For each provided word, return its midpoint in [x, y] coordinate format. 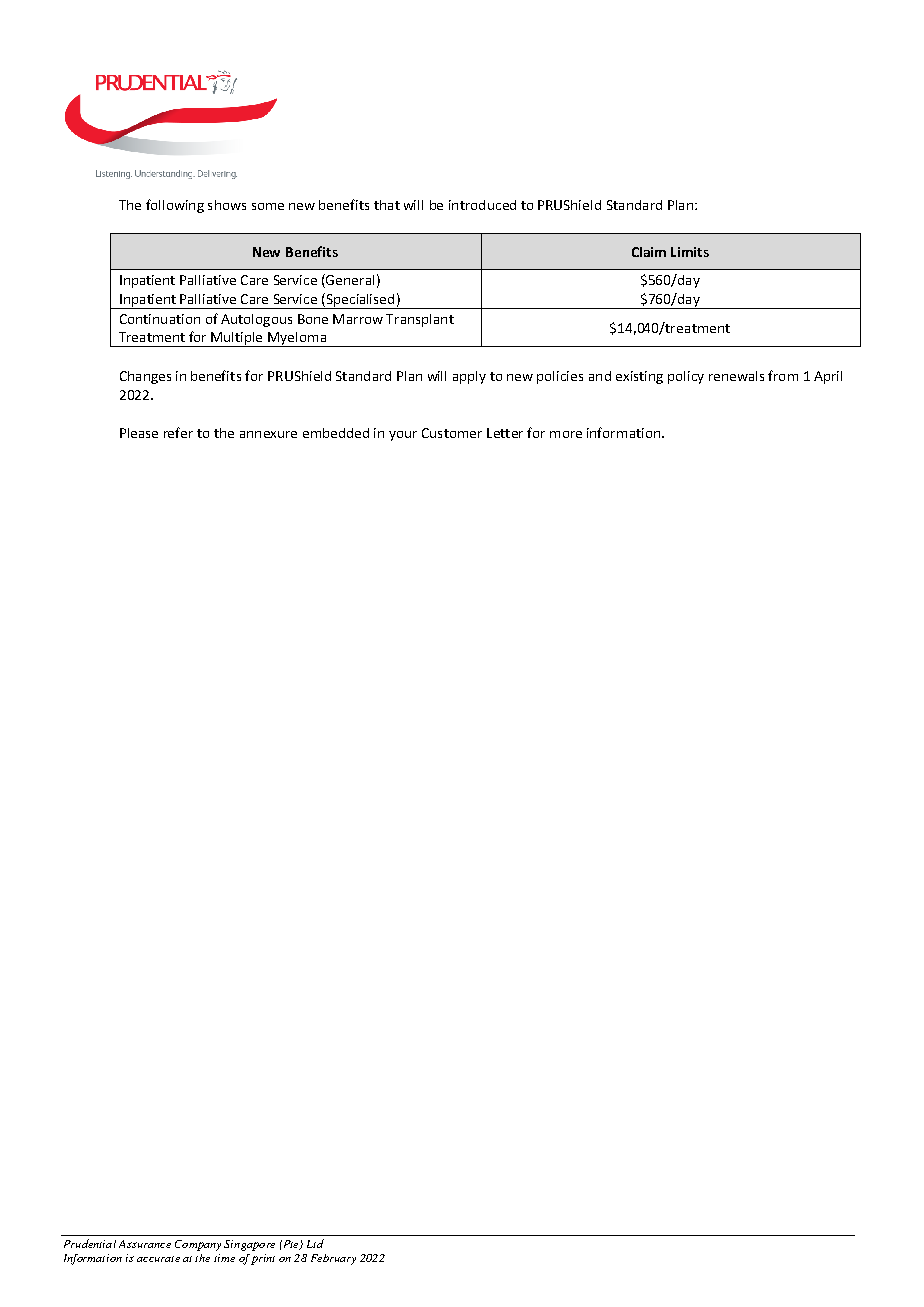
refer [178, 432]
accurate [158, 1259]
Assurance [145, 1244]
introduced [482, 205]
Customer [452, 433]
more [566, 434]
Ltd [315, 1243]
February [333, 1259]
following [175, 206]
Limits [690, 252]
